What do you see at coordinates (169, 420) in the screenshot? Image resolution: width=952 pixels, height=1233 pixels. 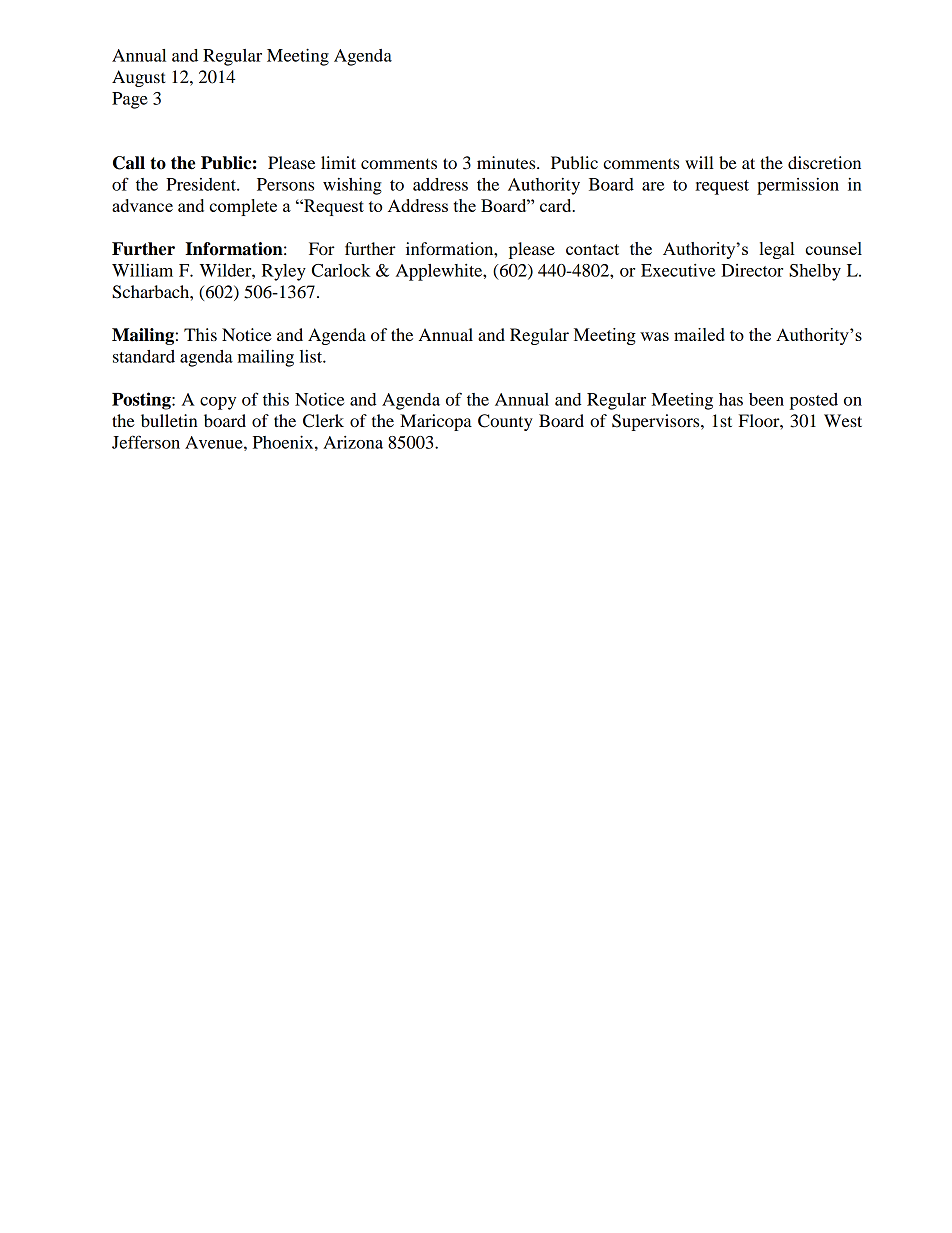 I see `bulletin` at bounding box center [169, 420].
